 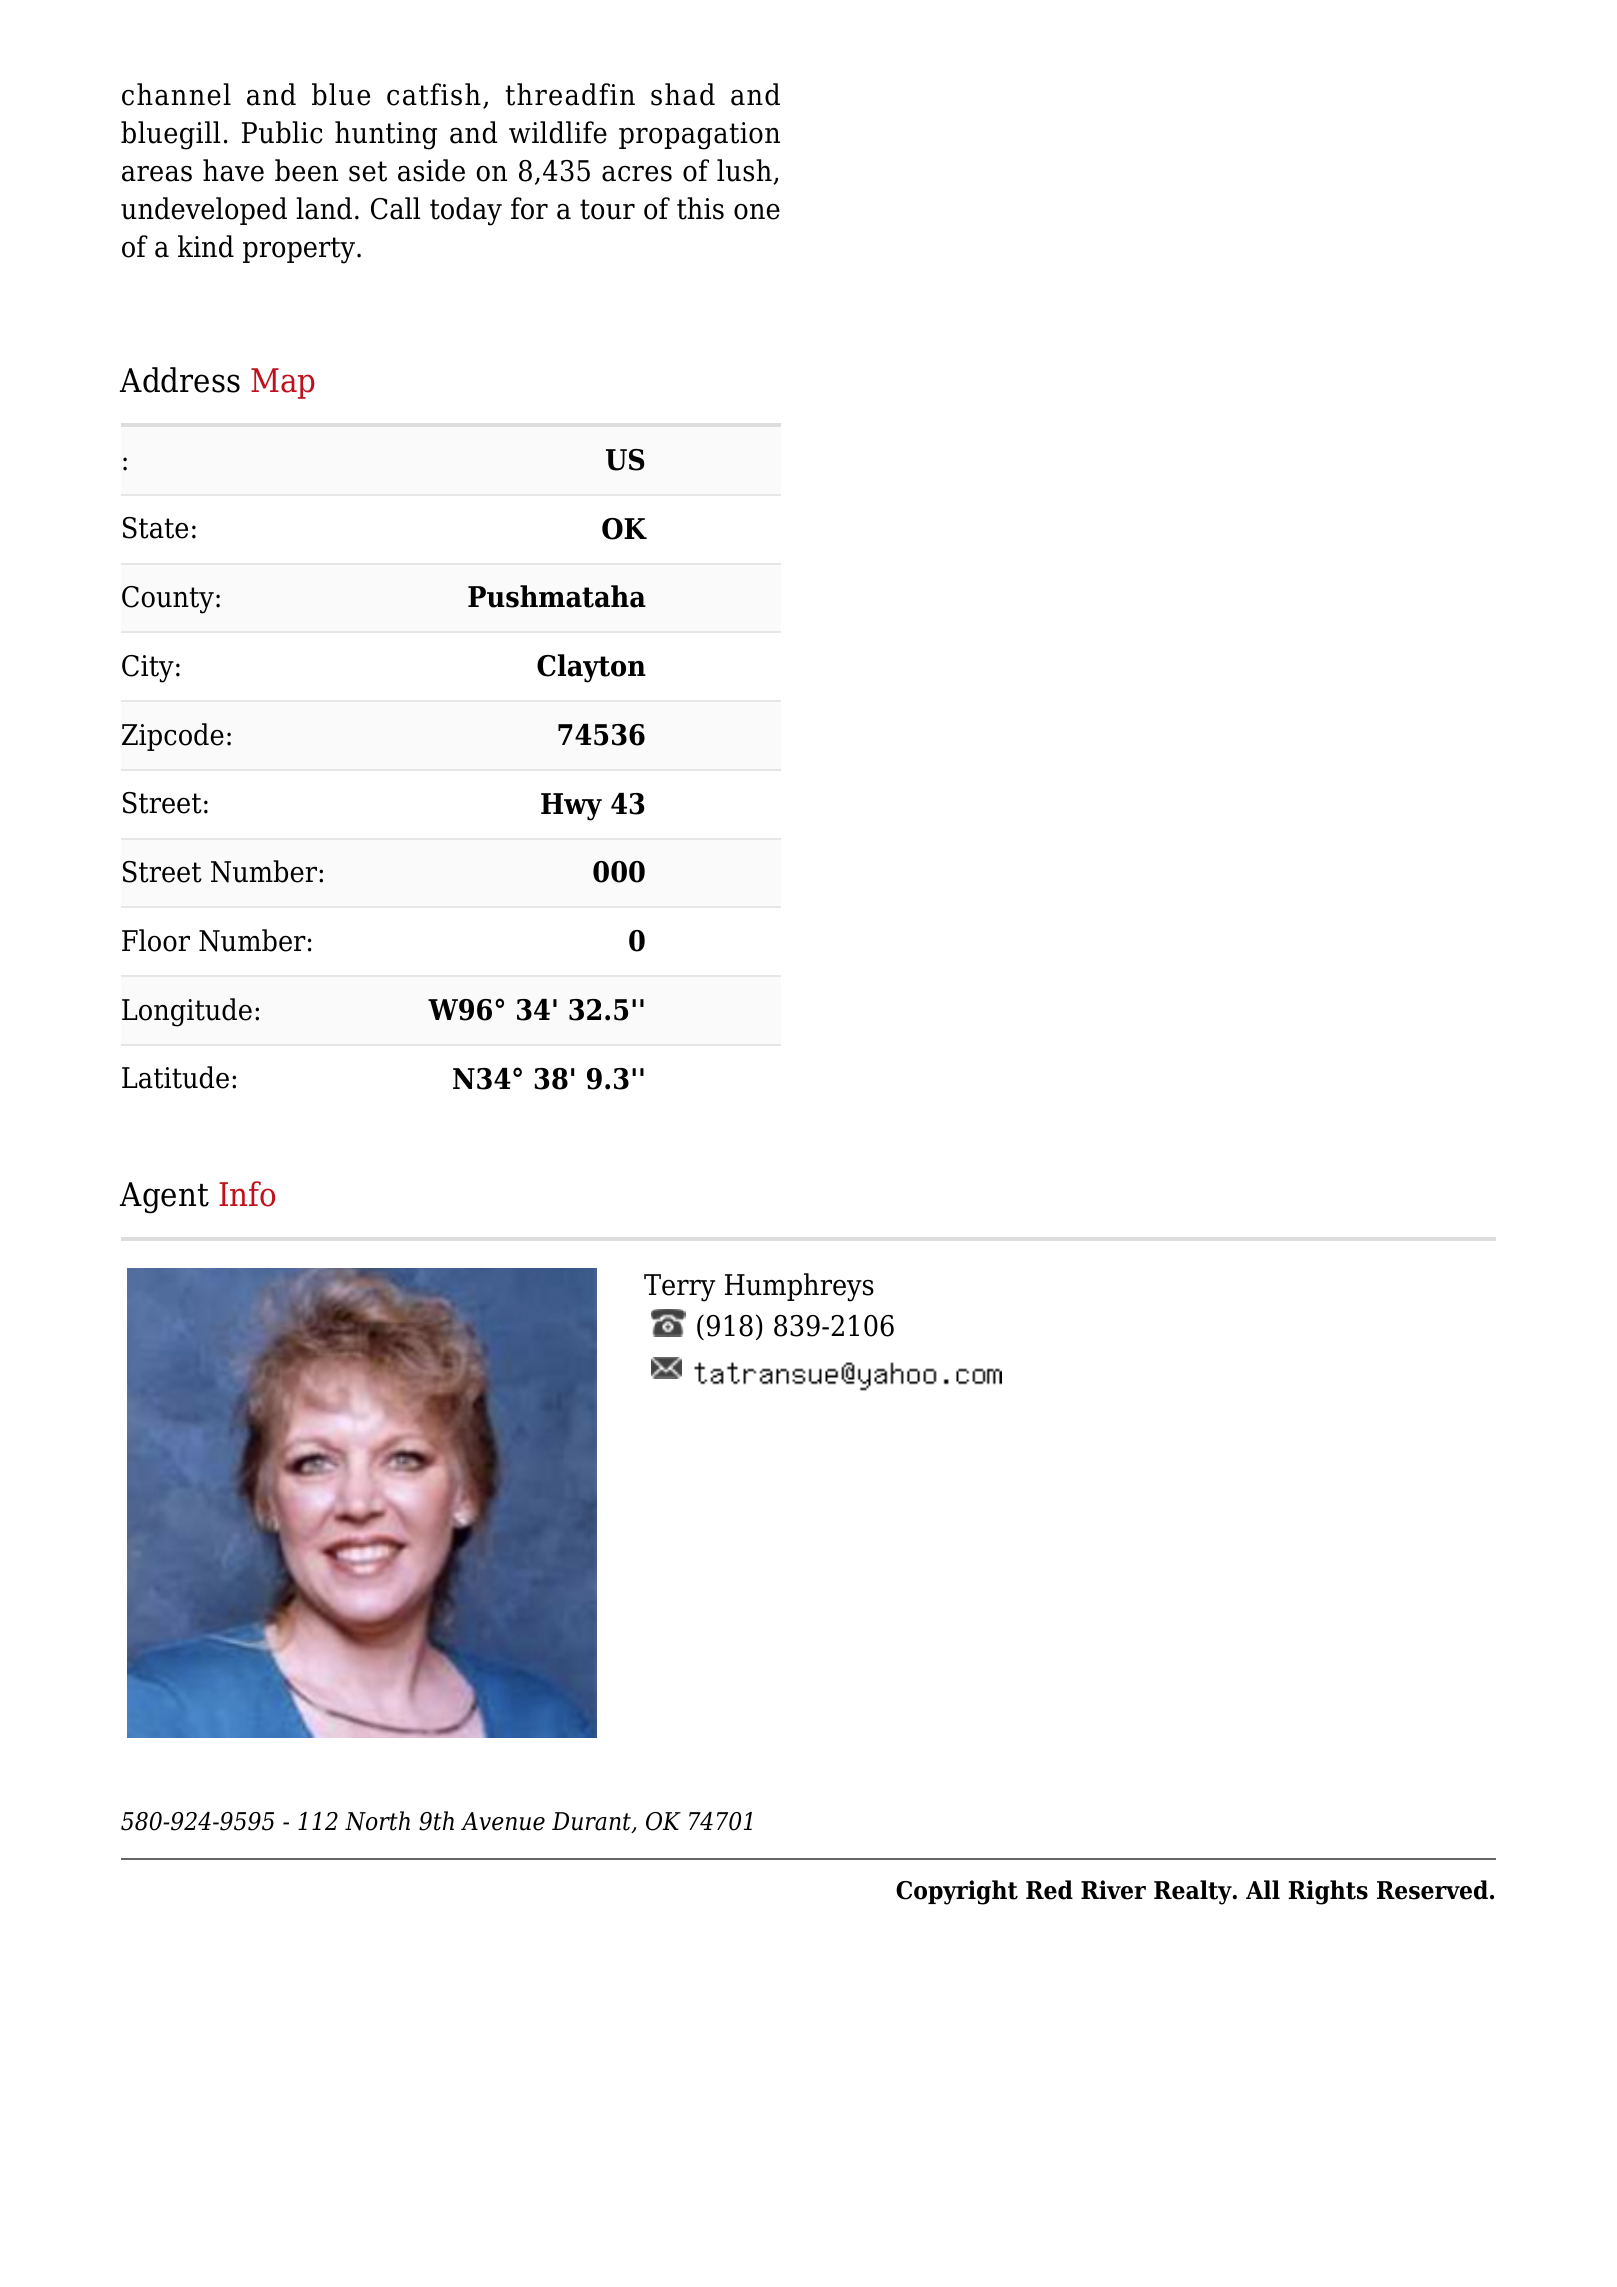 What do you see at coordinates (745, 171) in the page?
I see `lush` at bounding box center [745, 171].
